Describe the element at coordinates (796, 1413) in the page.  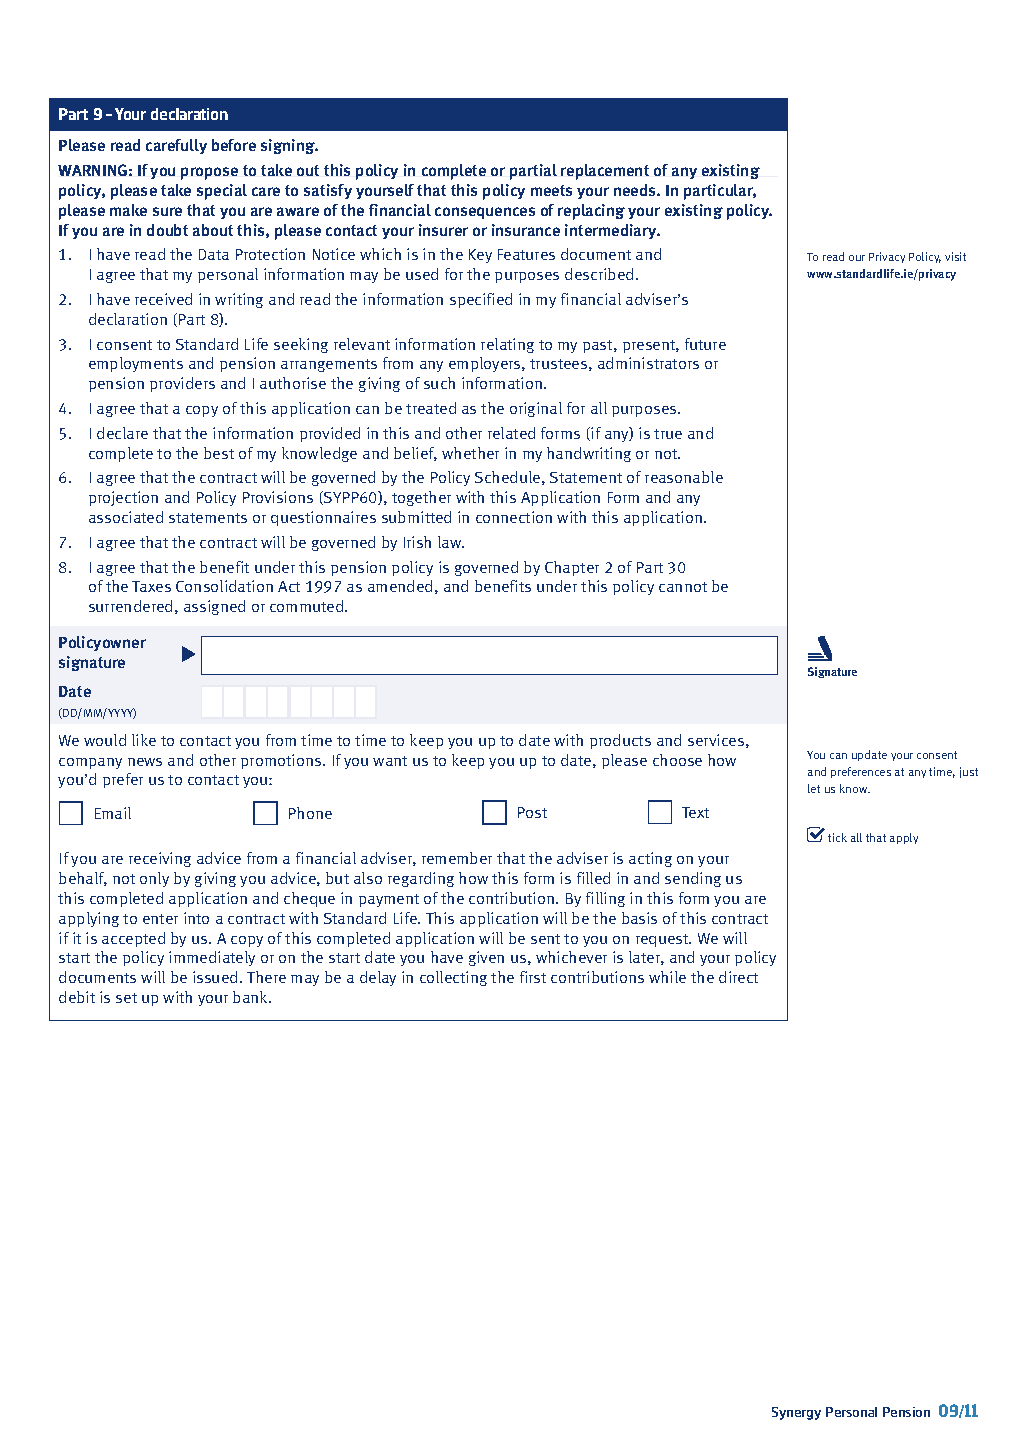
I see `Synergy` at that location.
